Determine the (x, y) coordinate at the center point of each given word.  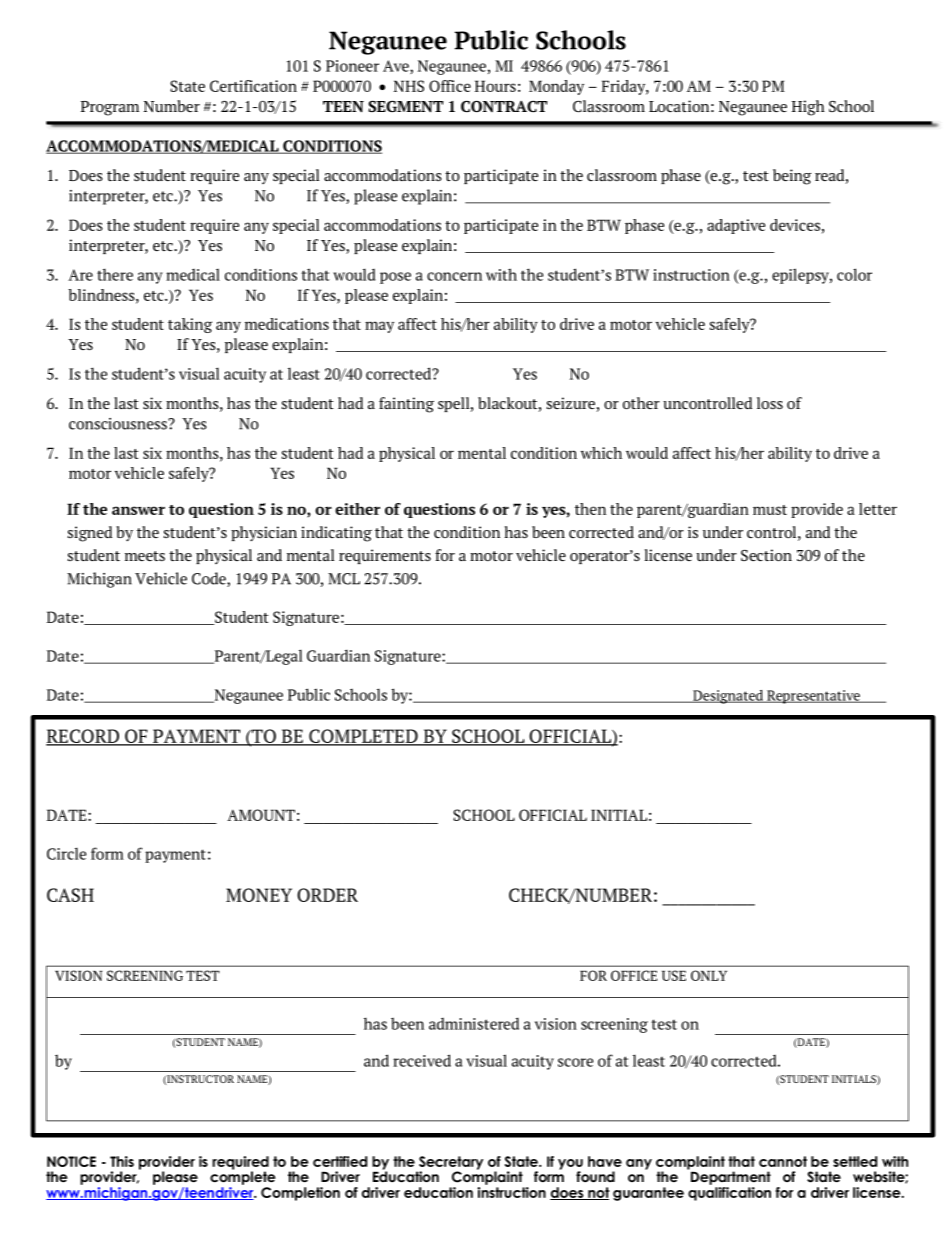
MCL (344, 579)
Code (210, 579)
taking (190, 325)
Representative (813, 697)
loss (770, 403)
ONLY (709, 975)
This (122, 1161)
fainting (406, 405)
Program (110, 108)
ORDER (327, 895)
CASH (70, 895)
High (808, 108)
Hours (495, 86)
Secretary (450, 1164)
